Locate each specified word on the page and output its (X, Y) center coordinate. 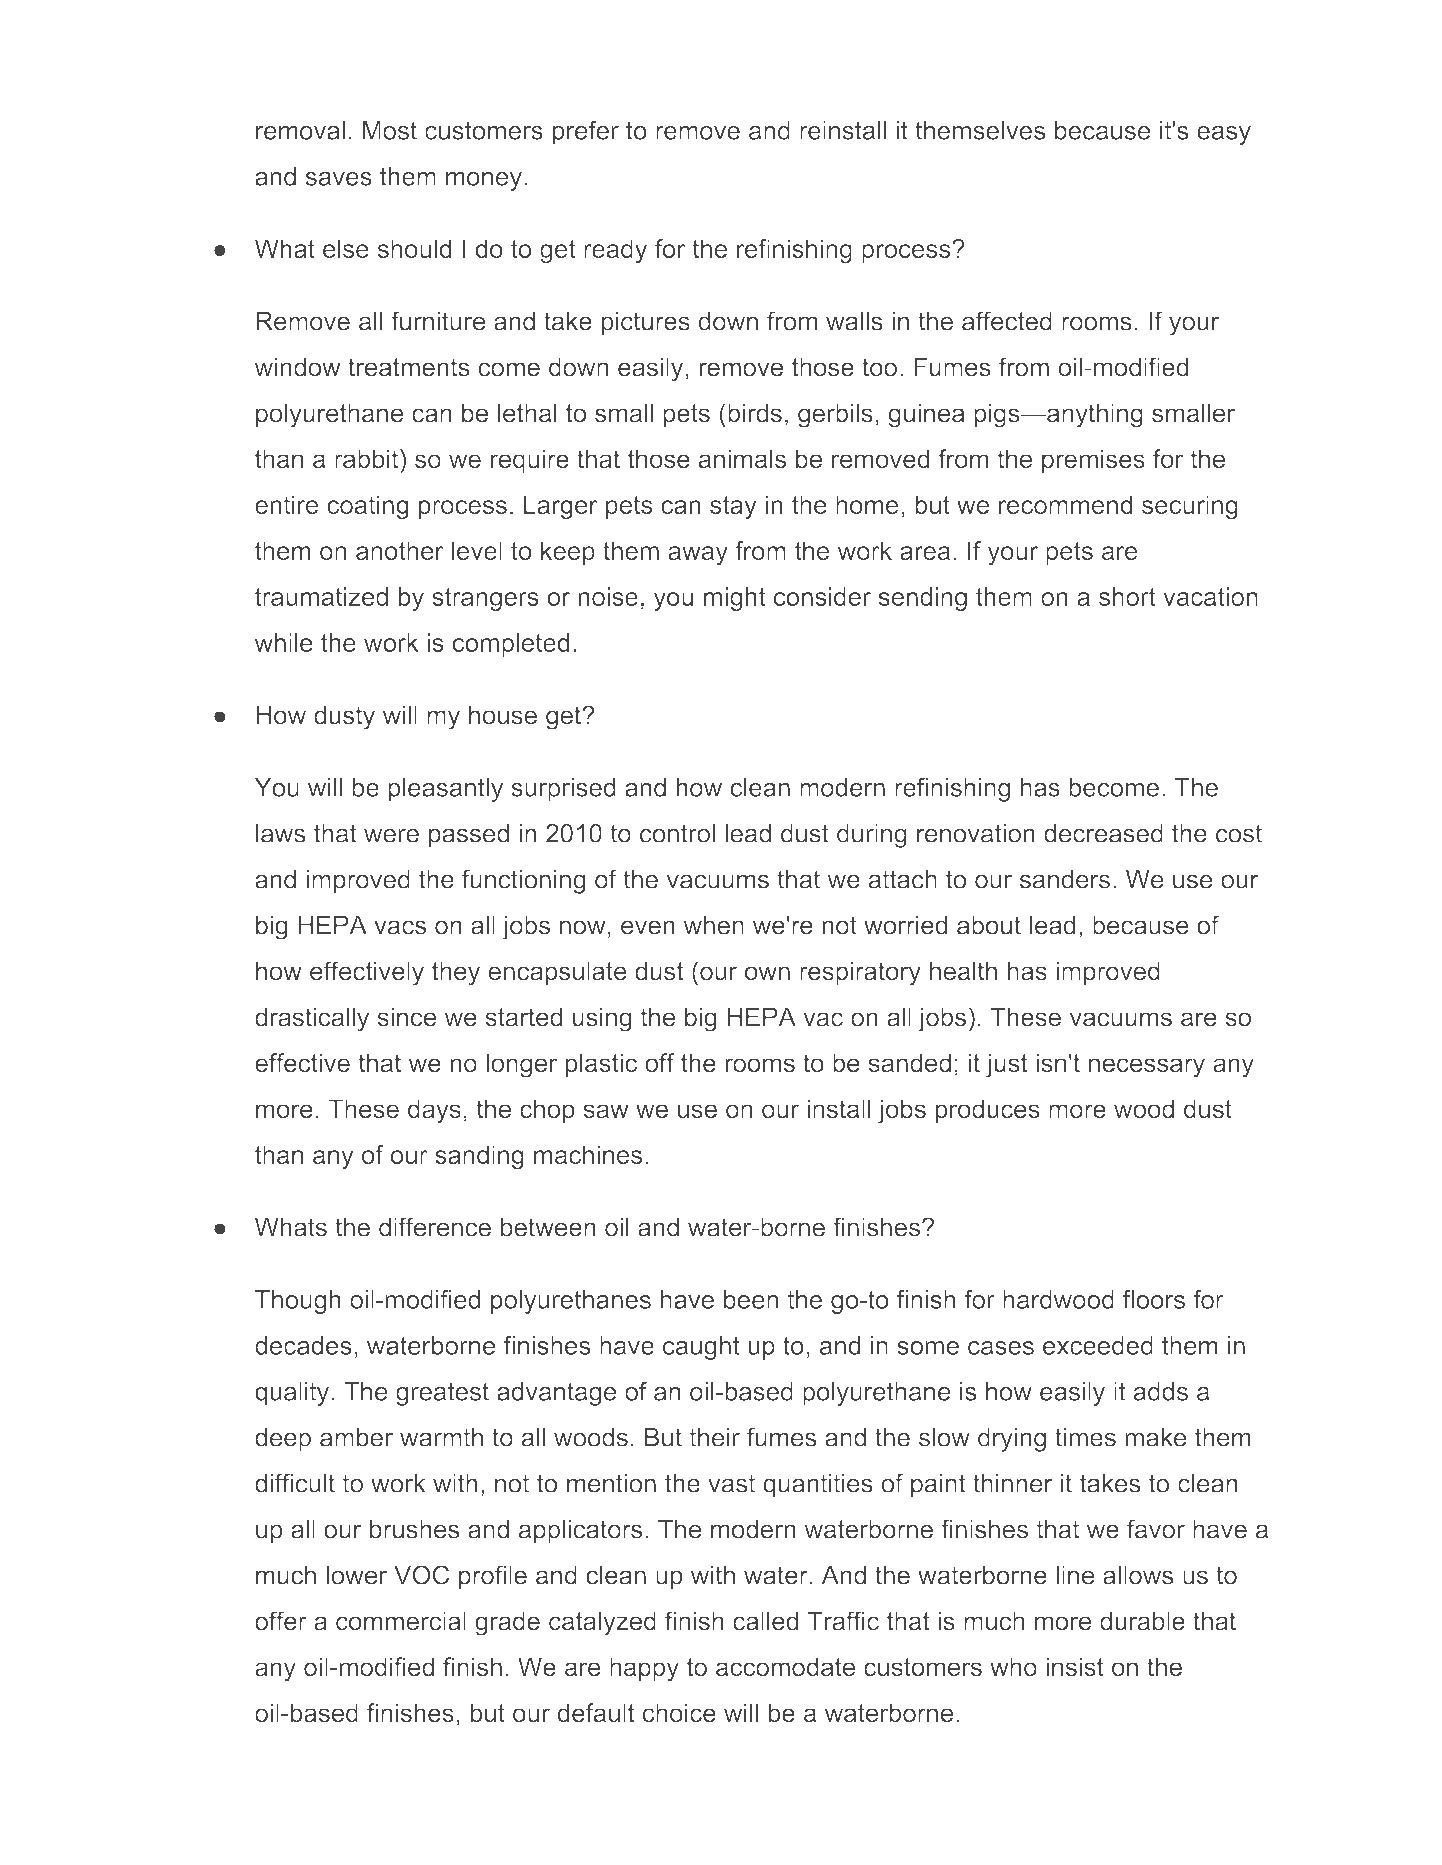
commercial (401, 1621)
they (456, 973)
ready (615, 251)
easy (1224, 135)
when (714, 925)
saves (339, 179)
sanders (1065, 879)
